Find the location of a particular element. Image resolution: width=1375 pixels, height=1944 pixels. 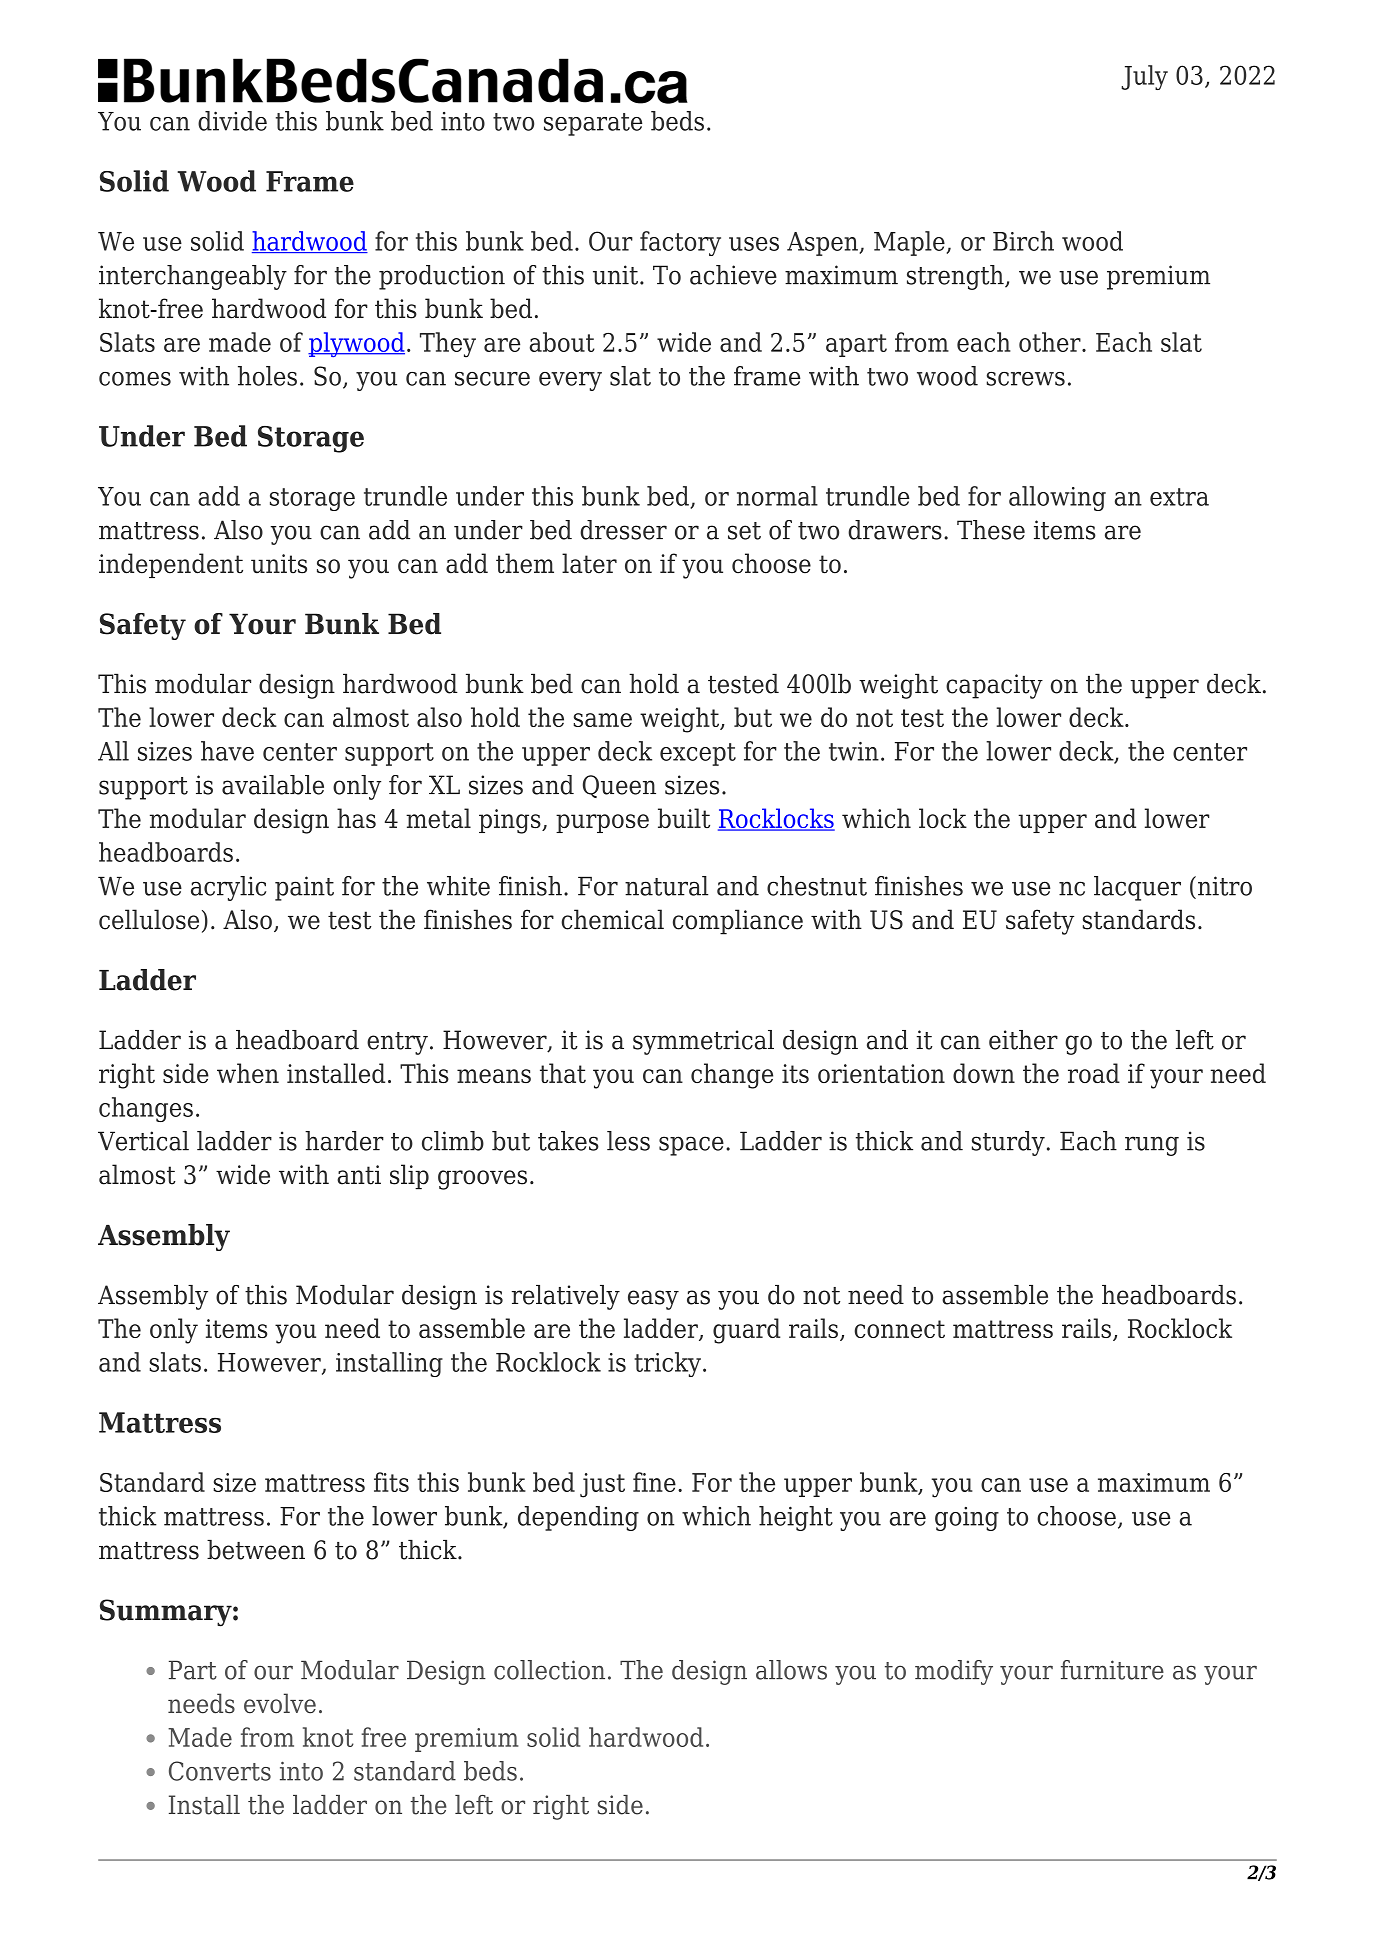

July is located at coordinates (1144, 77).
